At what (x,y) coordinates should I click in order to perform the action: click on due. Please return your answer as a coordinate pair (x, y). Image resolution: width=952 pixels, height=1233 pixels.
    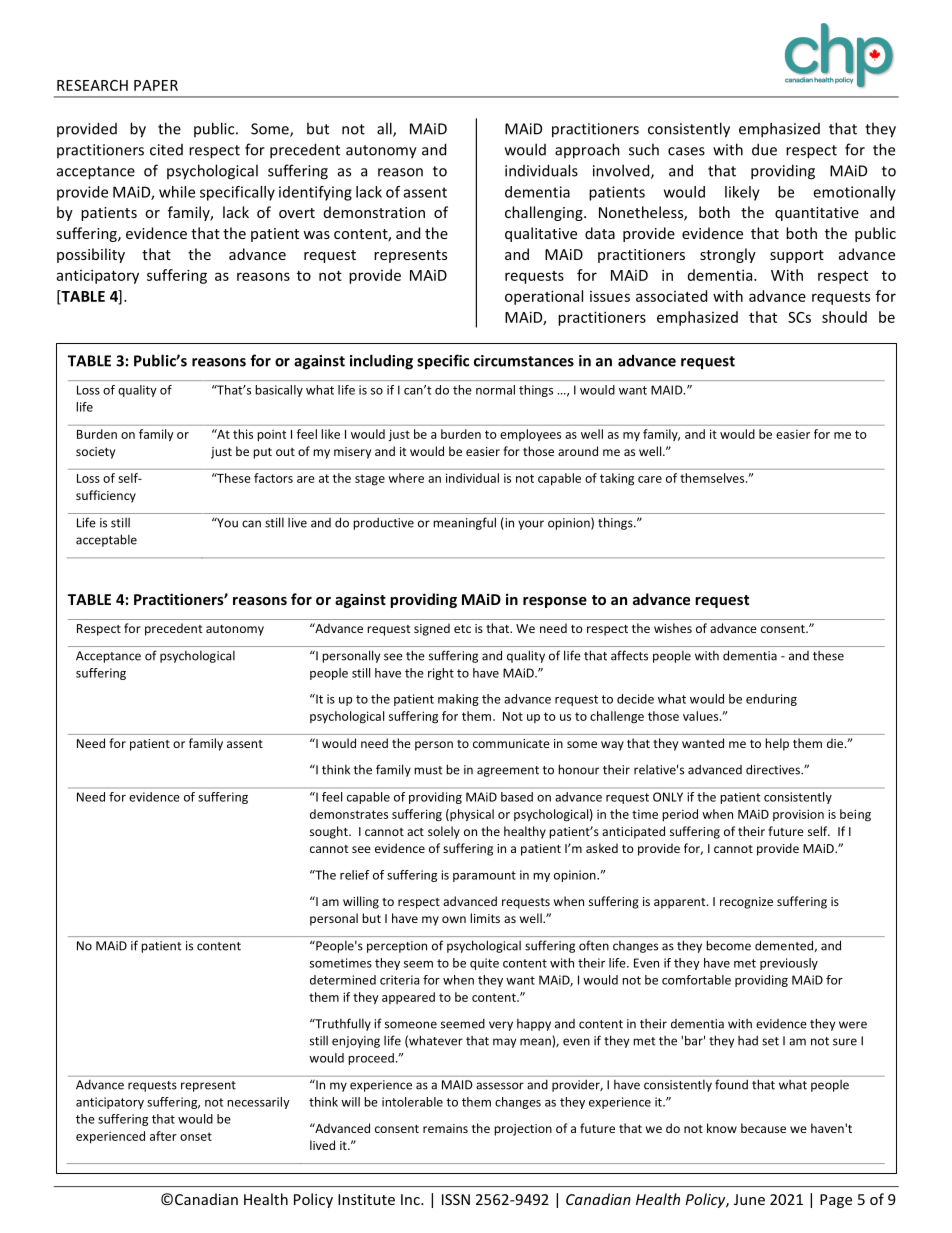
    Looking at the image, I should click on (764, 149).
